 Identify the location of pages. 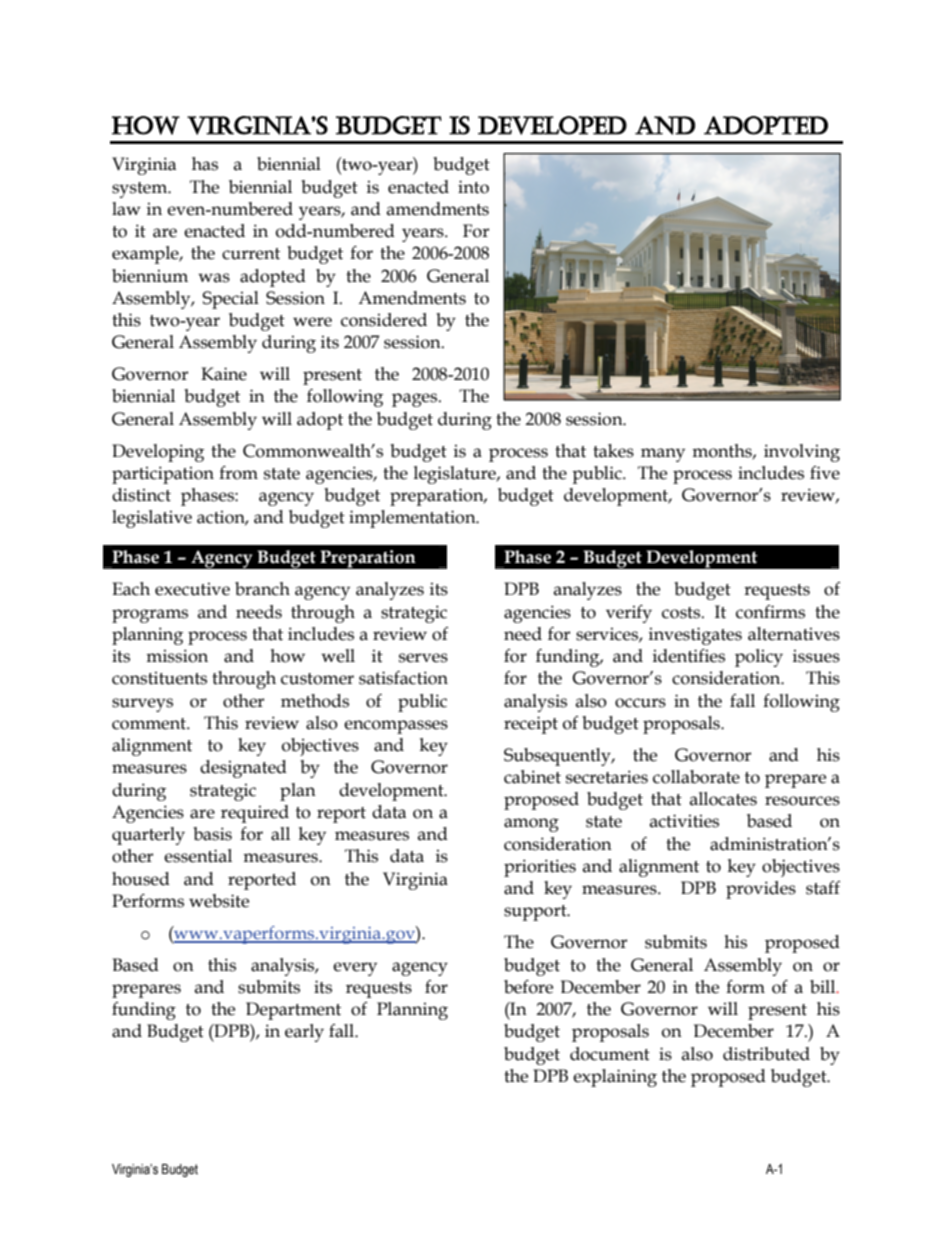
(416, 400).
